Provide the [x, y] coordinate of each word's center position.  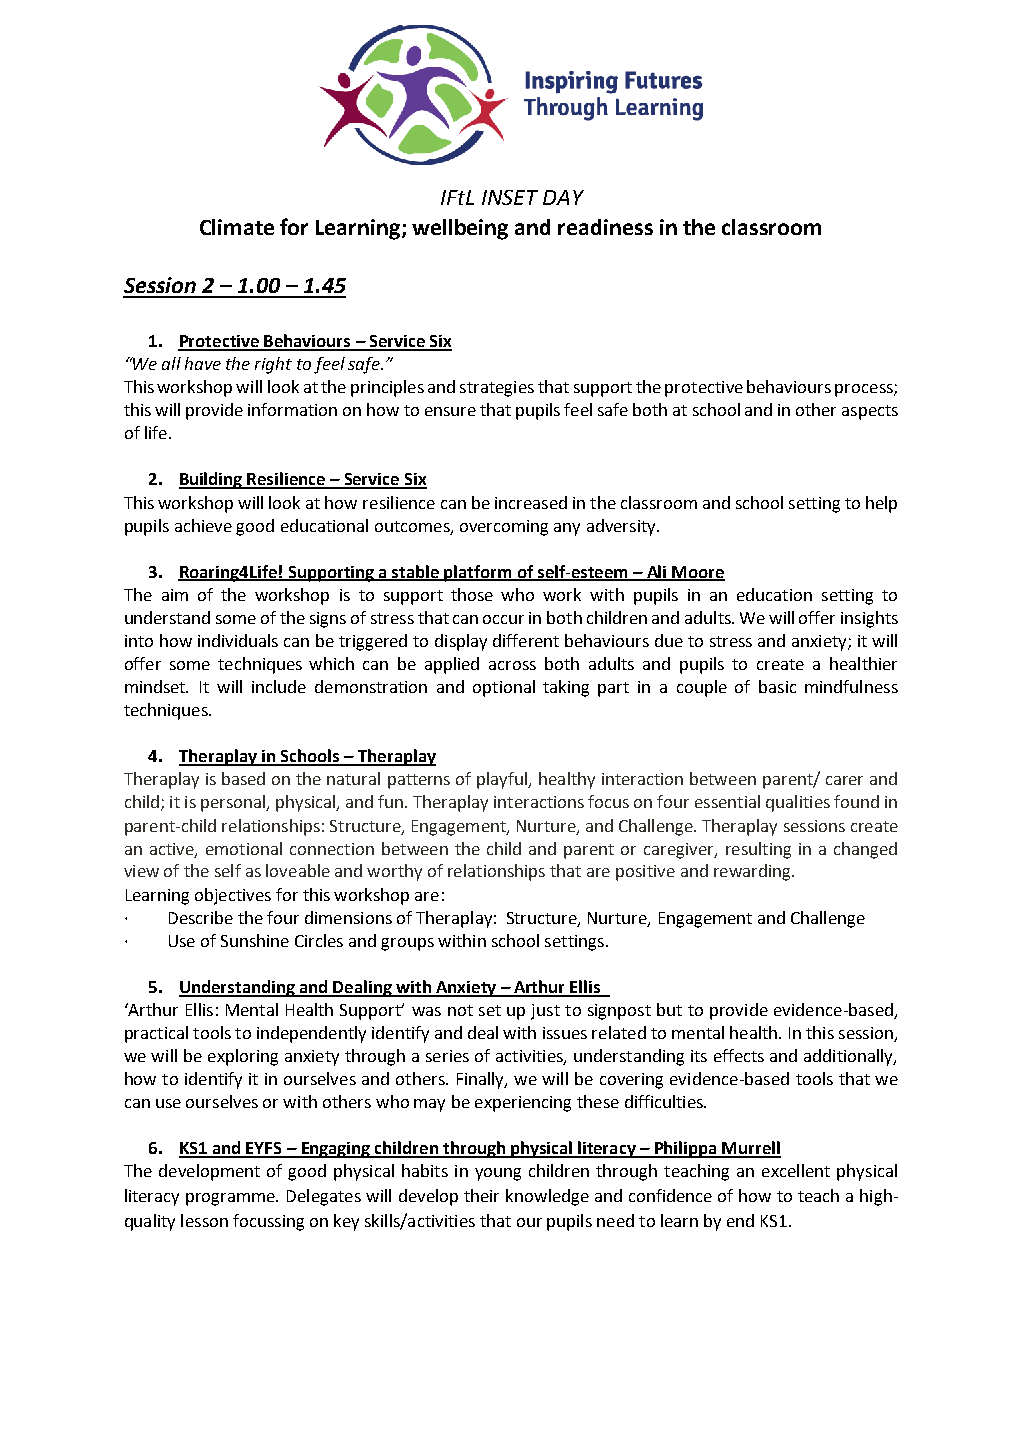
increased [531, 502]
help [881, 504]
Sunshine [255, 940]
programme [231, 1199]
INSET [510, 197]
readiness [605, 227]
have [203, 363]
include [279, 686]
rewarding [753, 872]
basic [777, 686]
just [545, 1012]
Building [212, 480]
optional [504, 688]
